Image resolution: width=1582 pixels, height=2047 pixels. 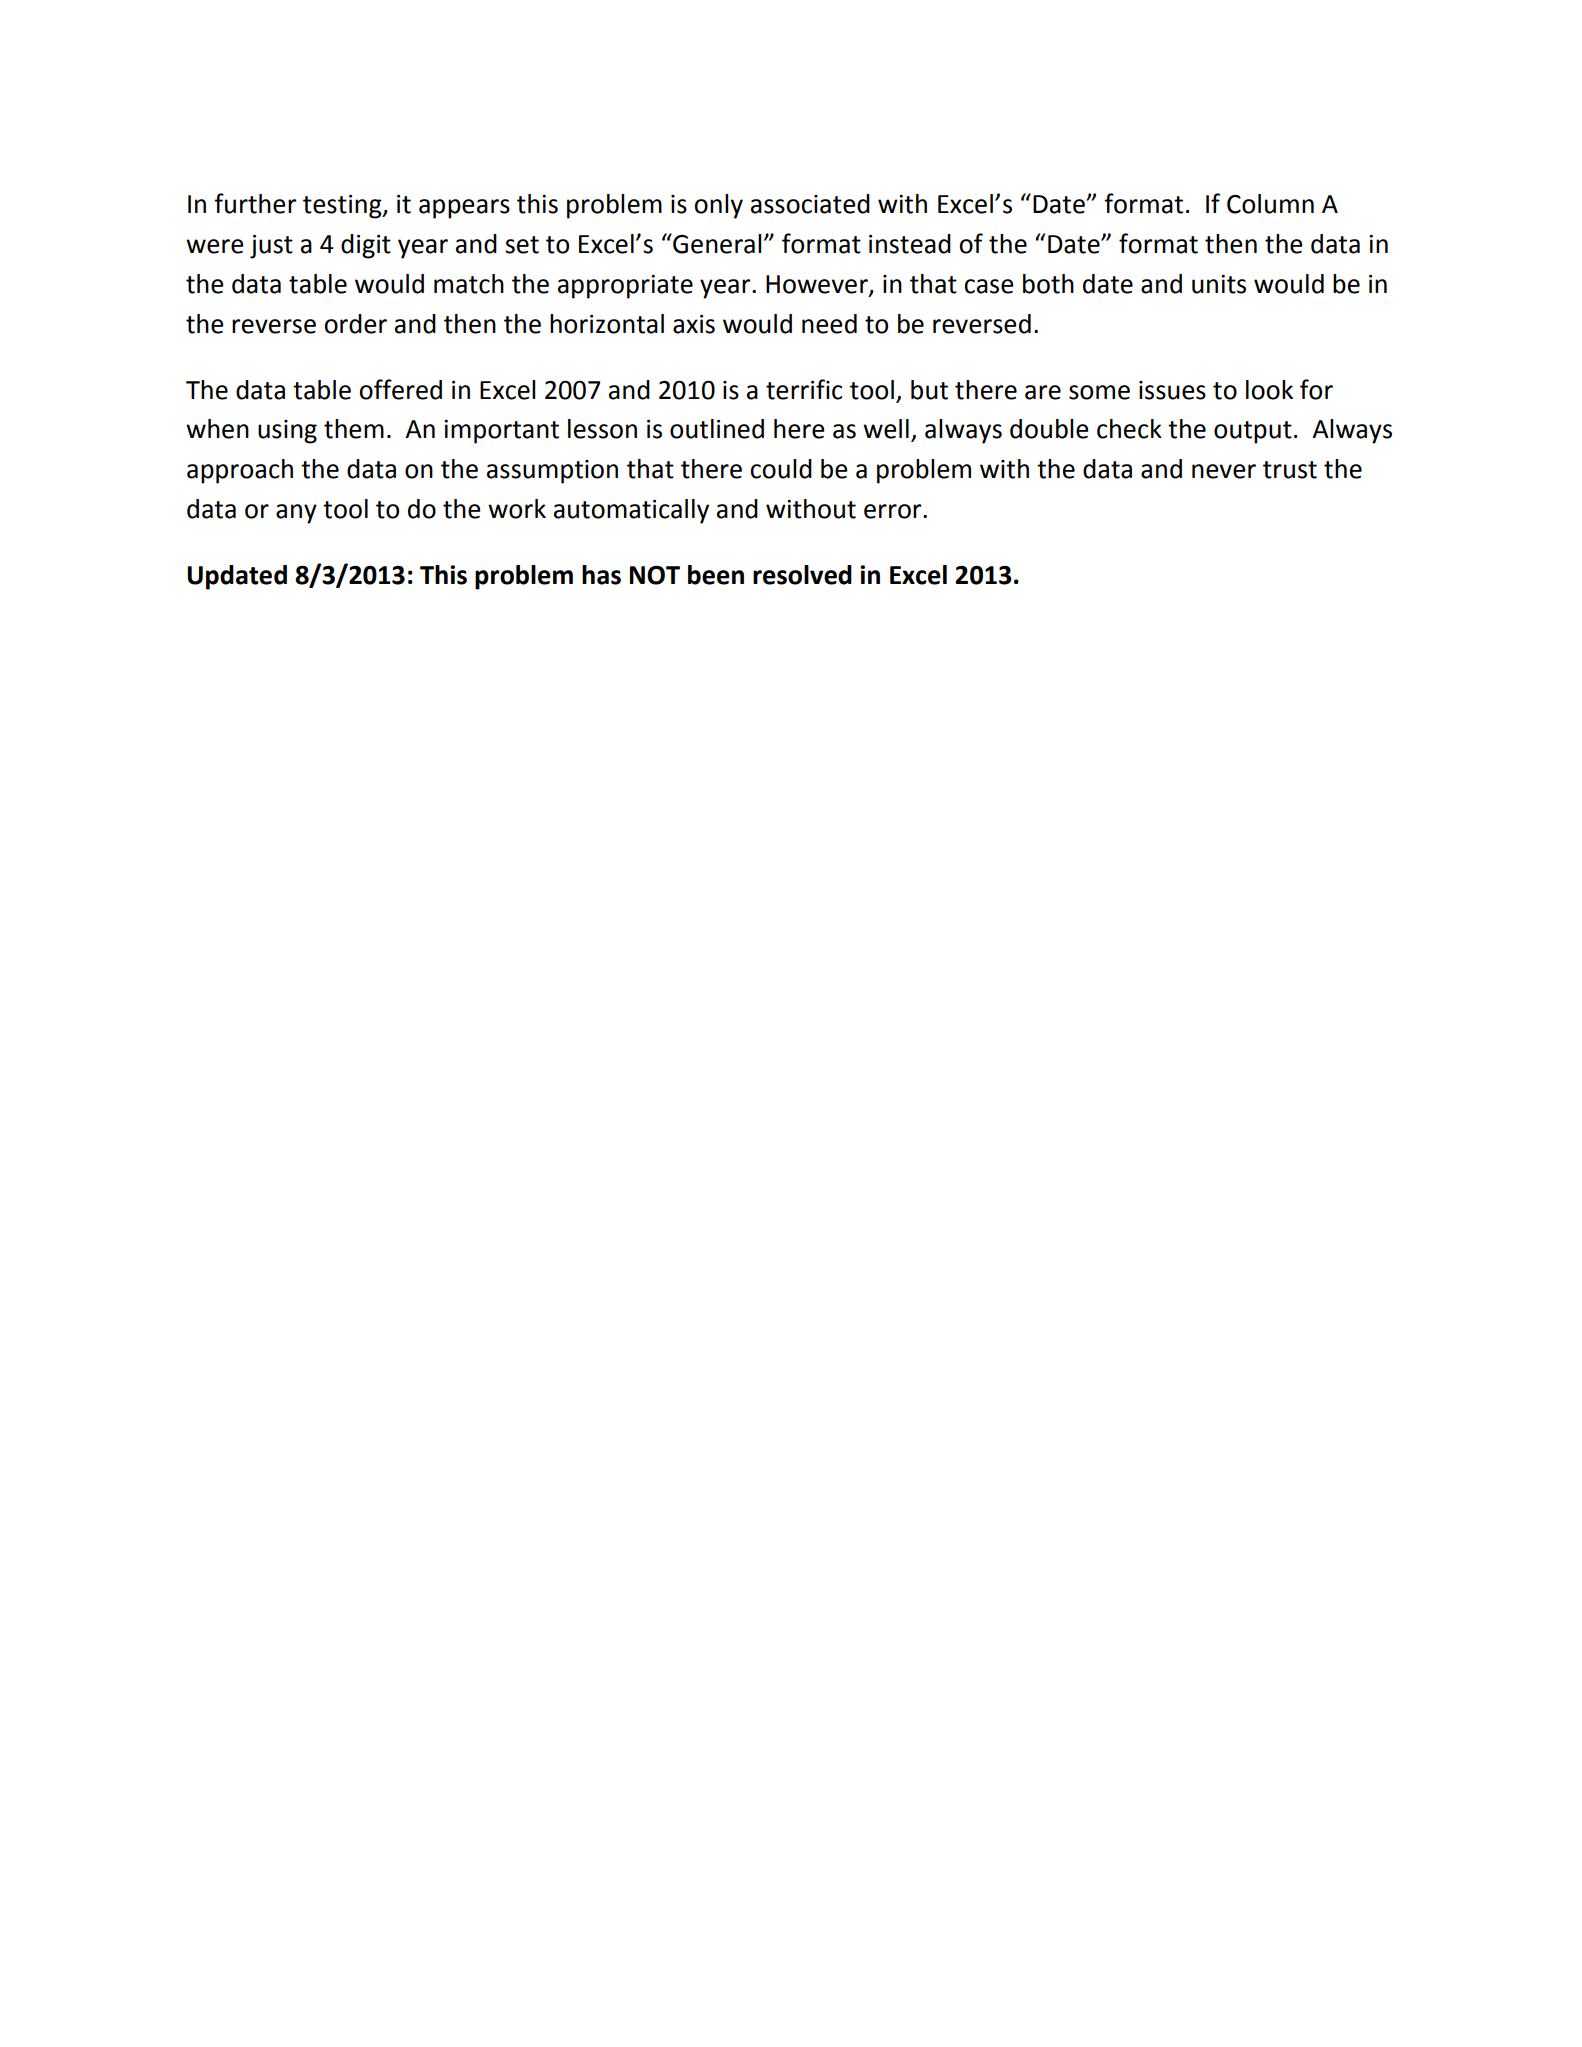 What do you see at coordinates (1270, 204) in the page?
I see `Column` at bounding box center [1270, 204].
